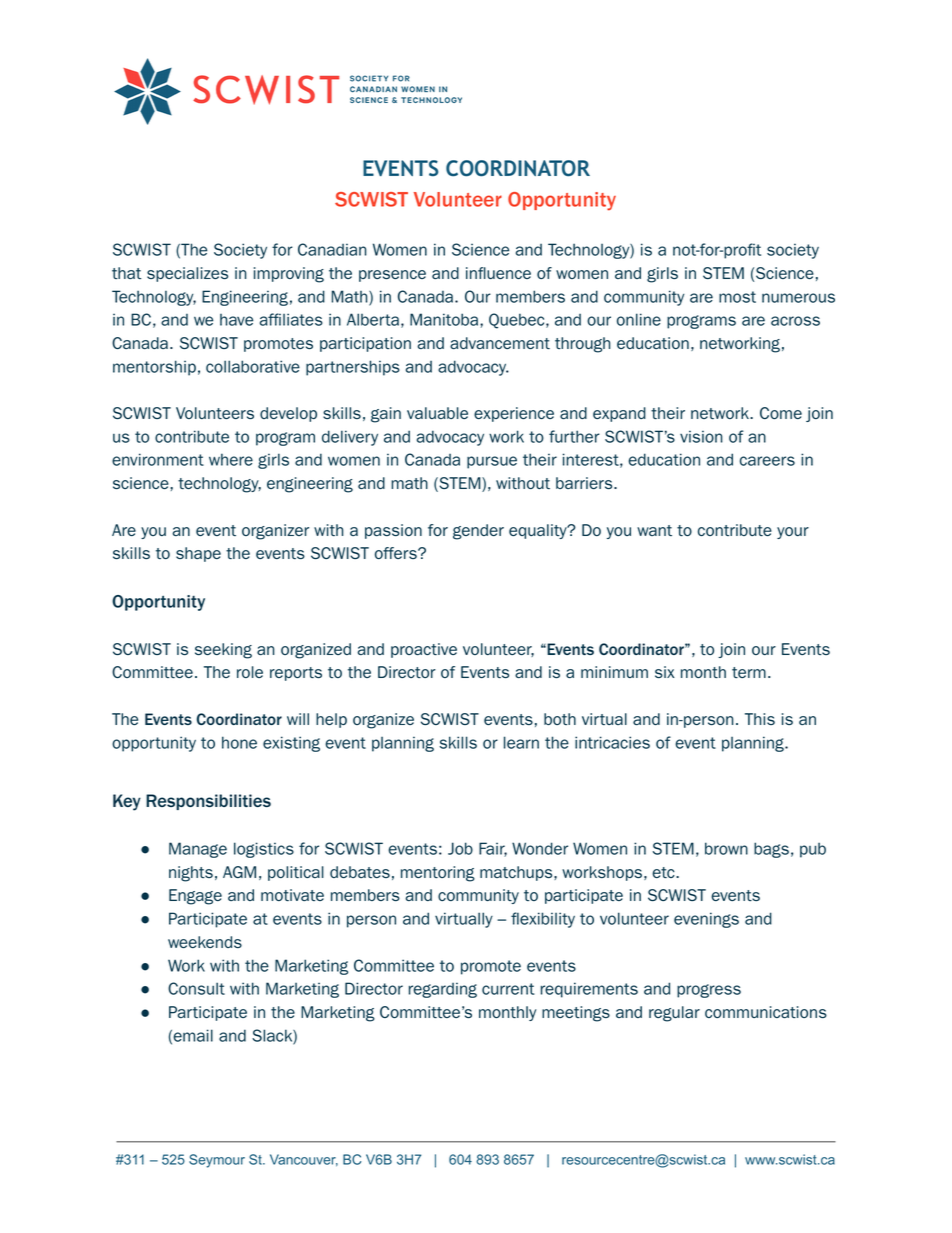 This screenshot has height=1233, width=952. I want to click on specializes, so click(187, 274).
